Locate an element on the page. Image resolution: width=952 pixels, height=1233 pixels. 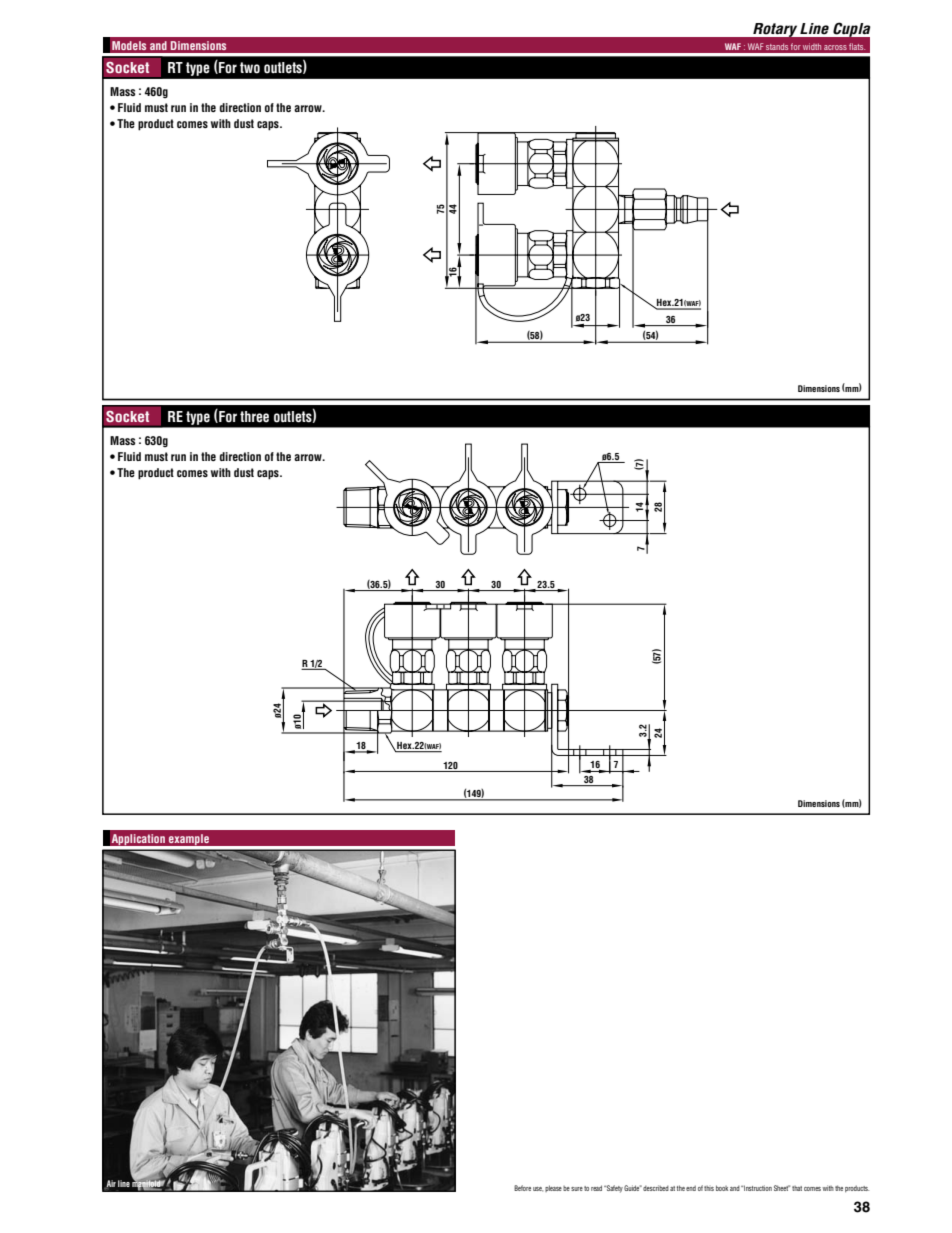
USE is located at coordinates (538, 1189).
